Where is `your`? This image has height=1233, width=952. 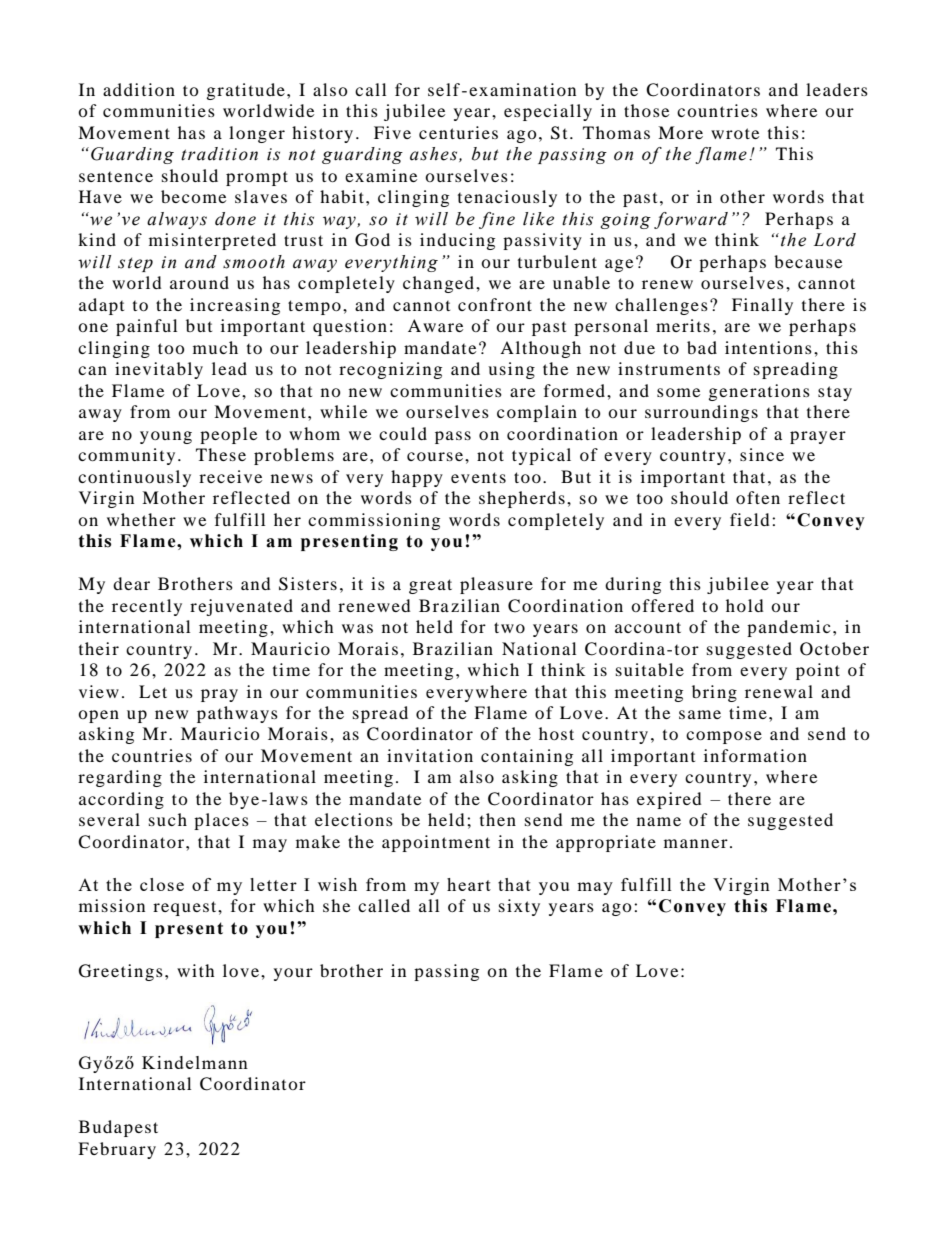 your is located at coordinates (293, 974).
